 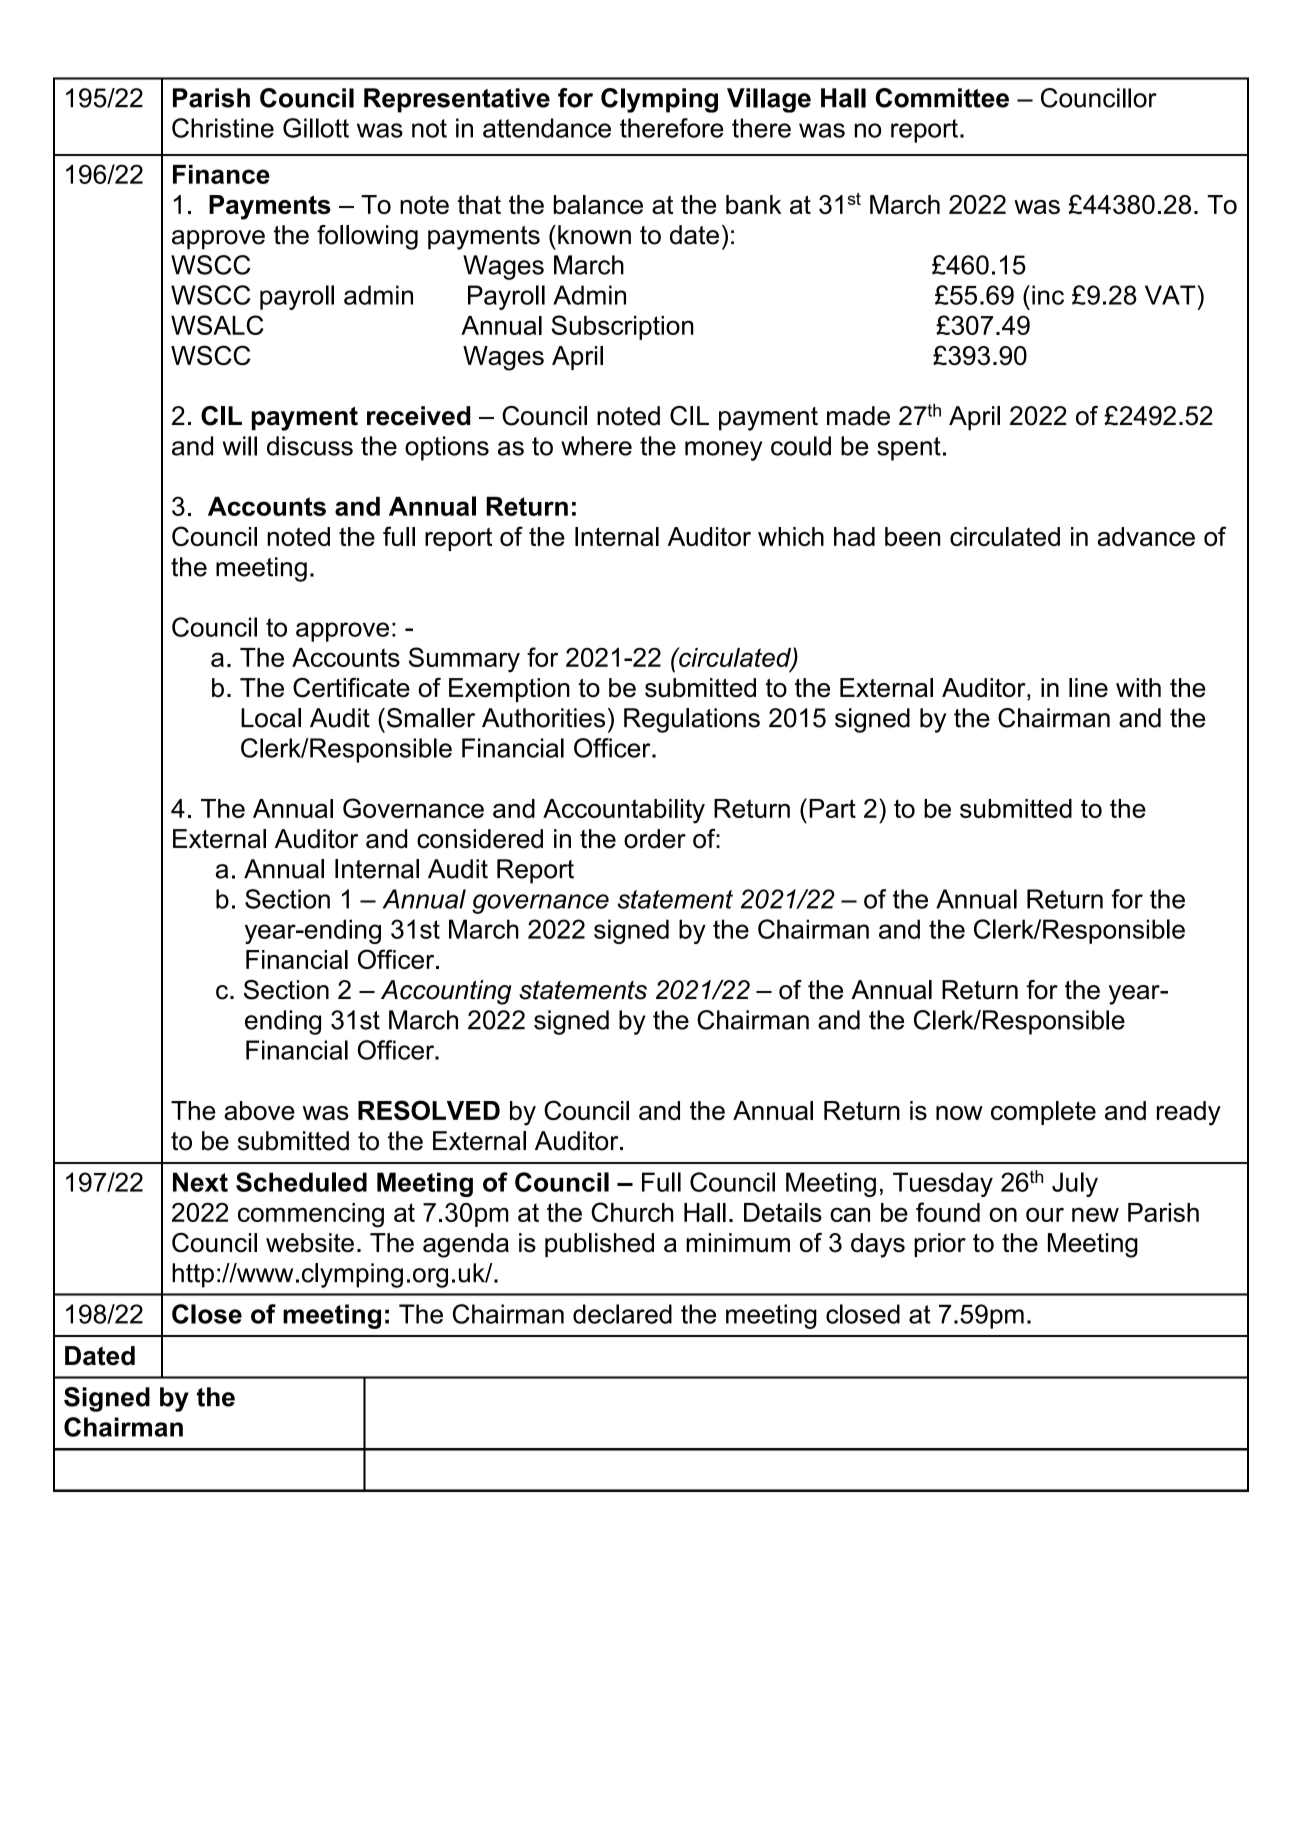 What do you see at coordinates (1088, 688) in the document?
I see `line` at bounding box center [1088, 688].
